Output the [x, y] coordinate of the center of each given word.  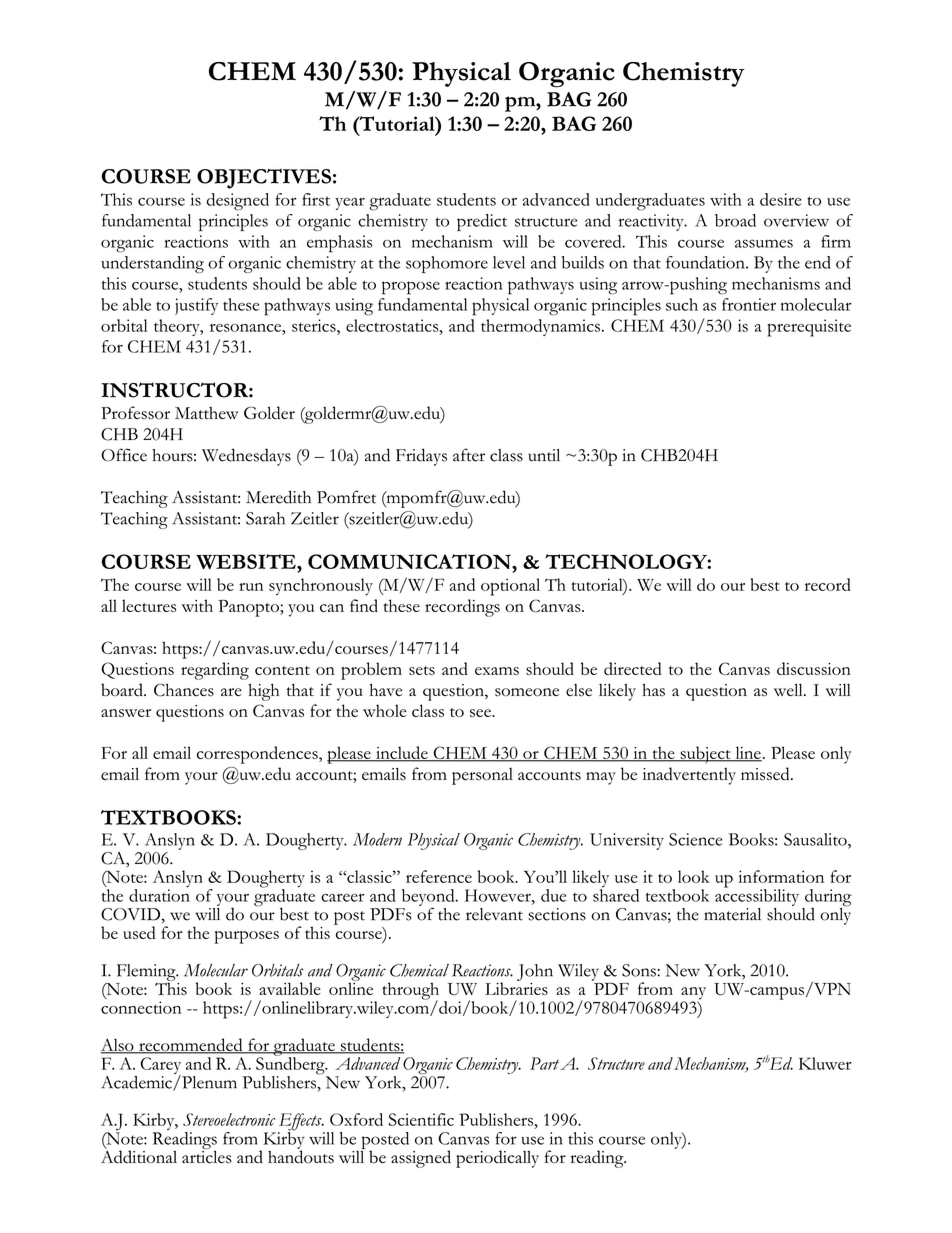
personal [482, 776]
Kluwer [825, 1063]
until [544, 455]
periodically [497, 1159]
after [469, 455]
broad [735, 220]
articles [207, 1156]
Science [695, 839]
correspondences [258, 755]
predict [482, 222]
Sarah [265, 518]
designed [238, 202]
